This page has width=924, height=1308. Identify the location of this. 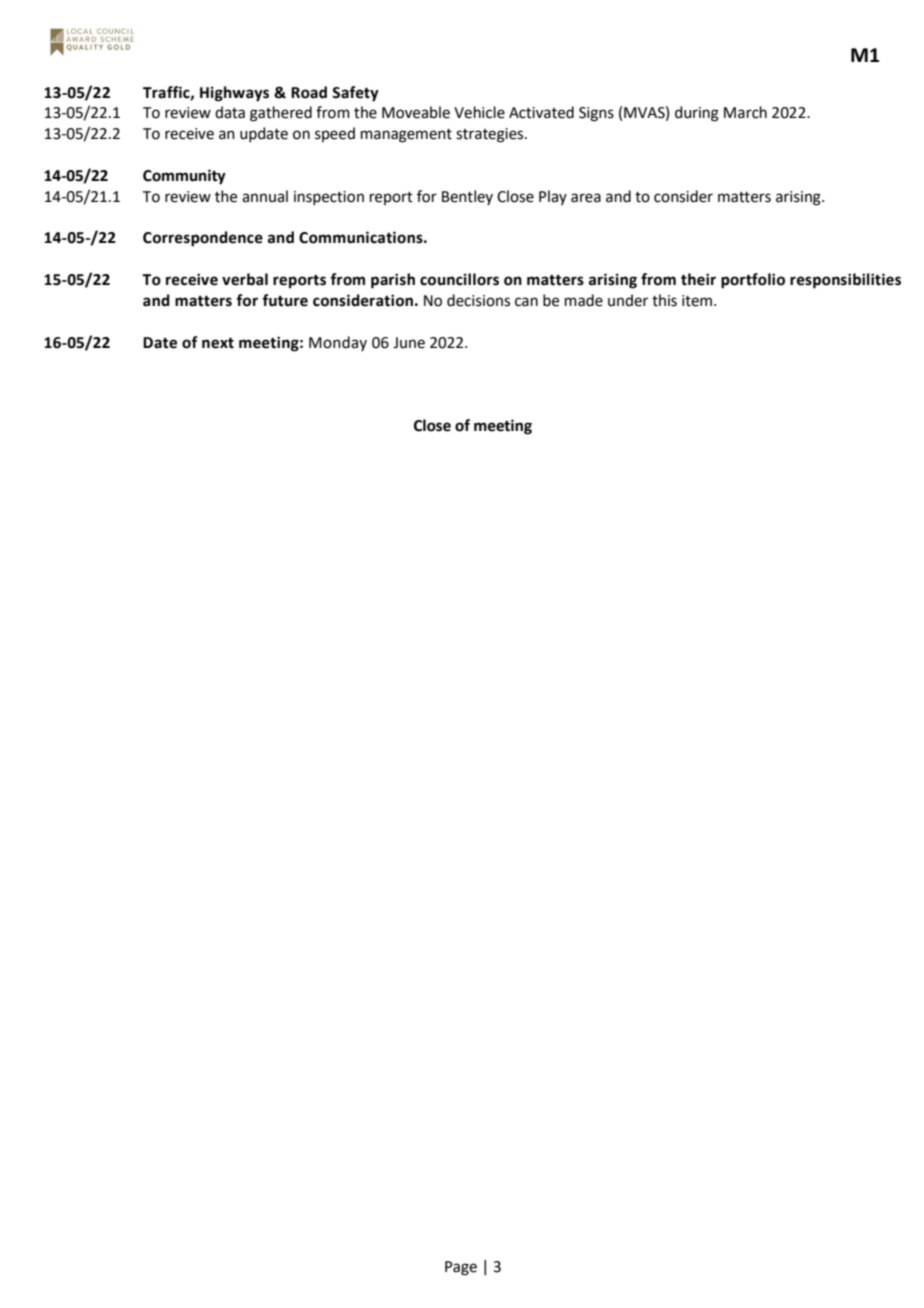
(664, 300).
